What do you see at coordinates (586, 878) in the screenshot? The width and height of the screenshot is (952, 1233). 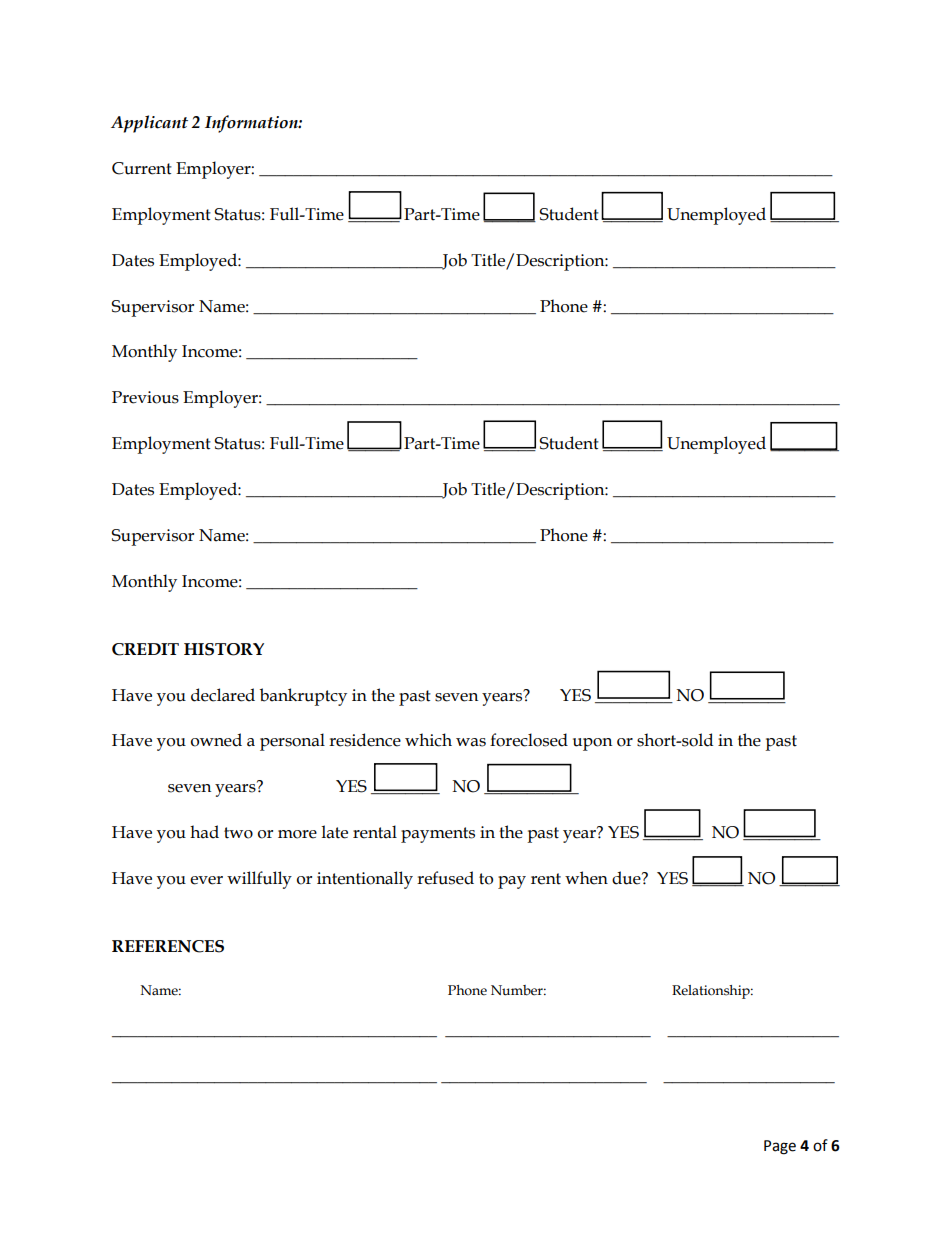 I see `when` at bounding box center [586, 878].
